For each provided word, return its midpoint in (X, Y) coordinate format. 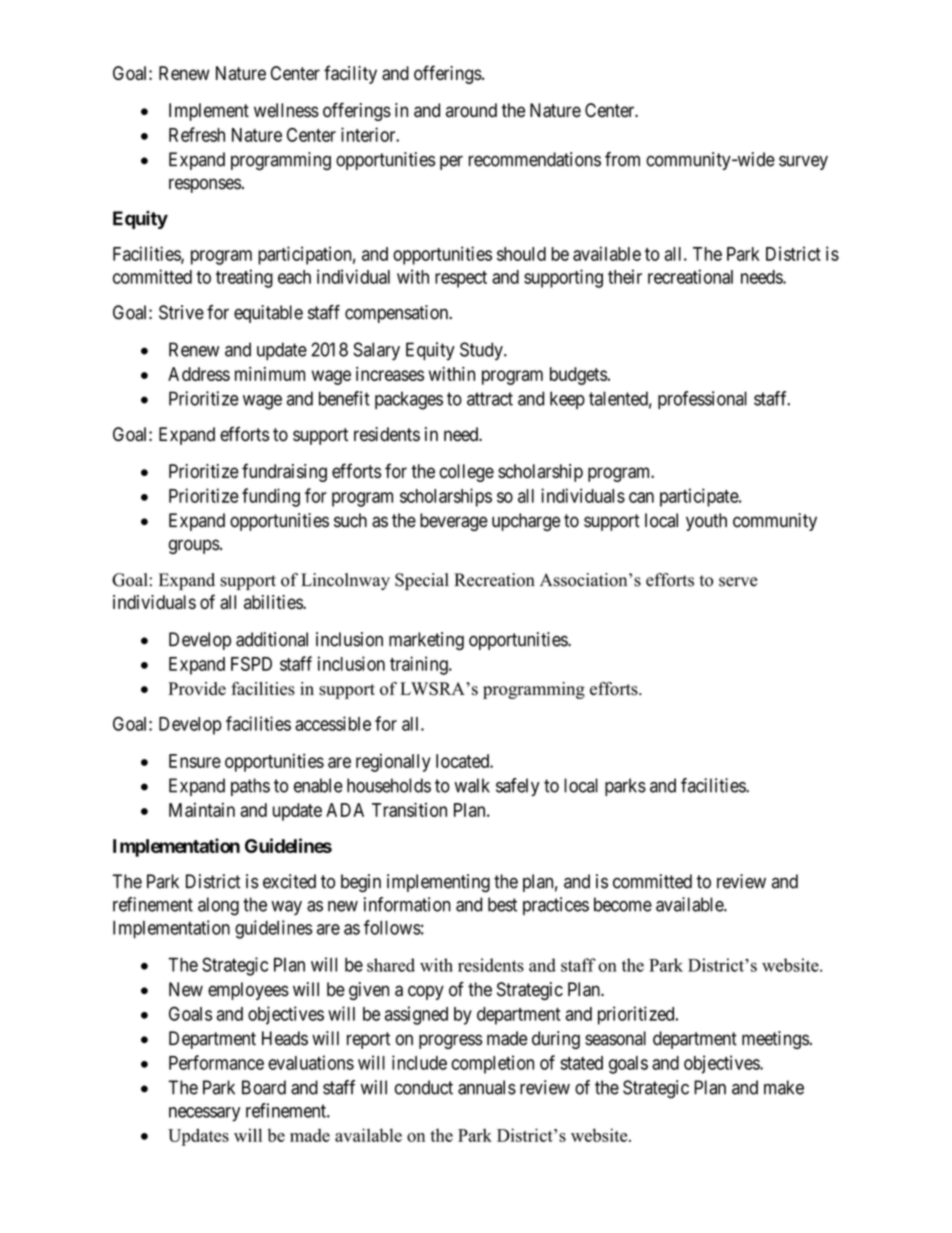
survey (803, 162)
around (471, 110)
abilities (274, 602)
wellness (286, 110)
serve (738, 582)
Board (264, 1087)
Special (422, 581)
